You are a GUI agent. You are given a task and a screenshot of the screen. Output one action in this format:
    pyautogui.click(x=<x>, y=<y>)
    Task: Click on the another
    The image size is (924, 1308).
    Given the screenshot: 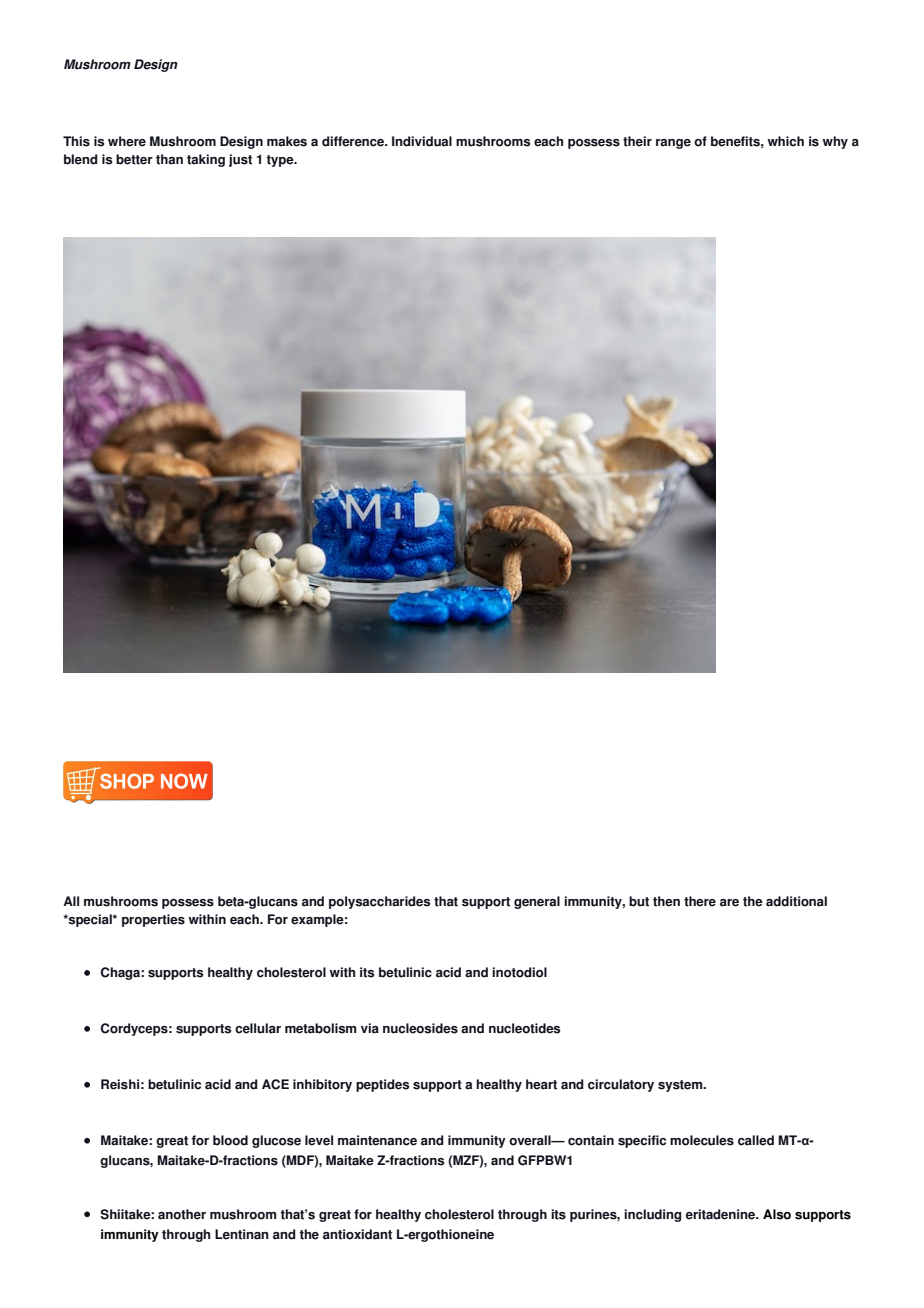 What is the action you would take?
    pyautogui.click(x=182, y=1214)
